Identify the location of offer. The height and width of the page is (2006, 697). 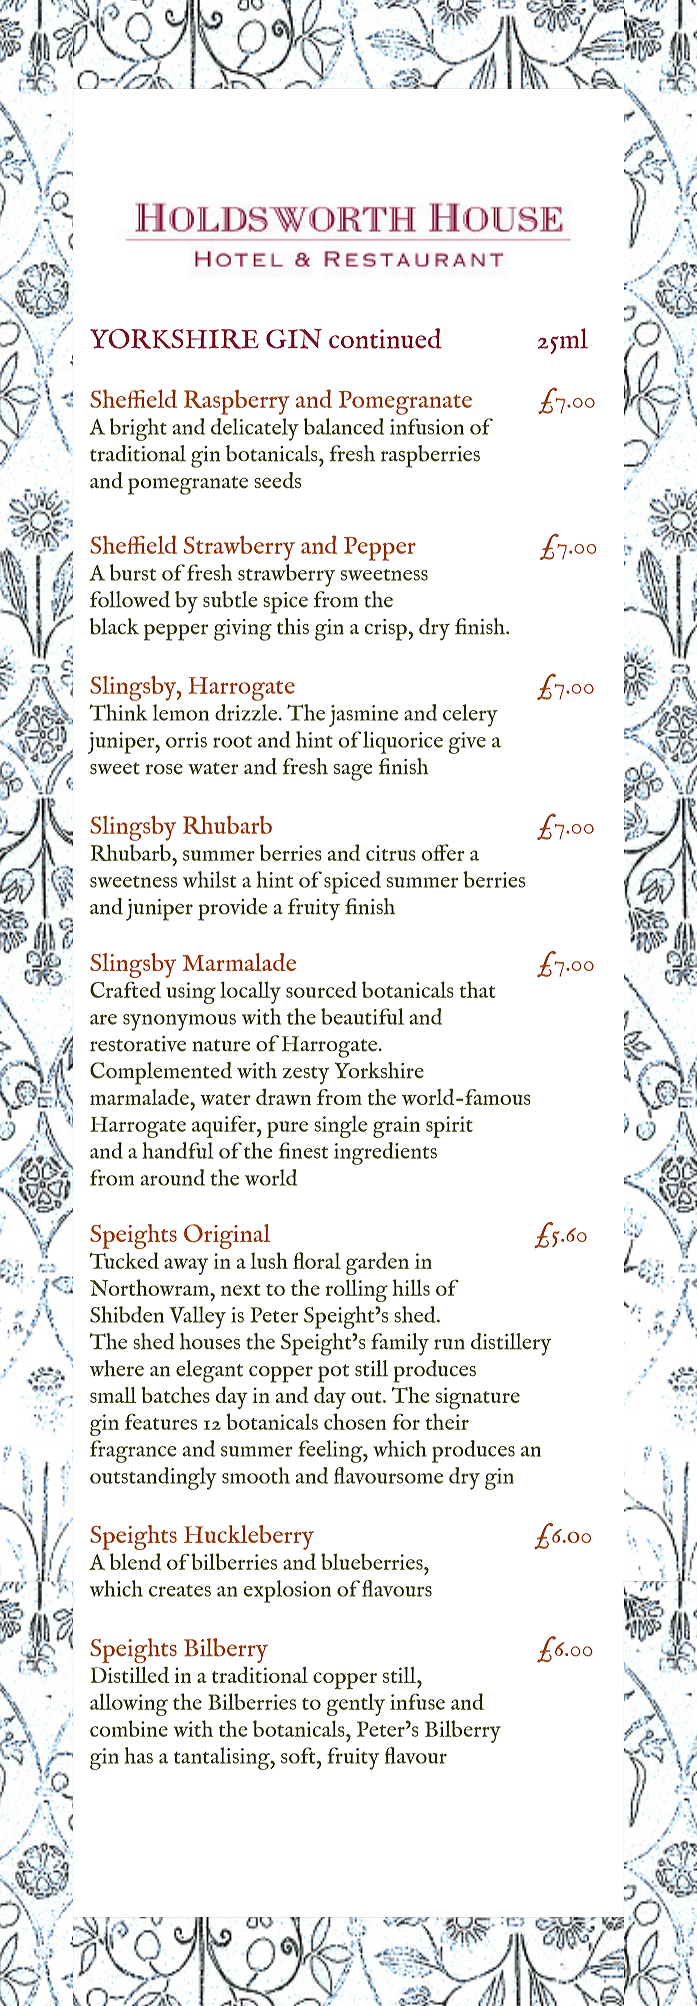
(443, 852).
